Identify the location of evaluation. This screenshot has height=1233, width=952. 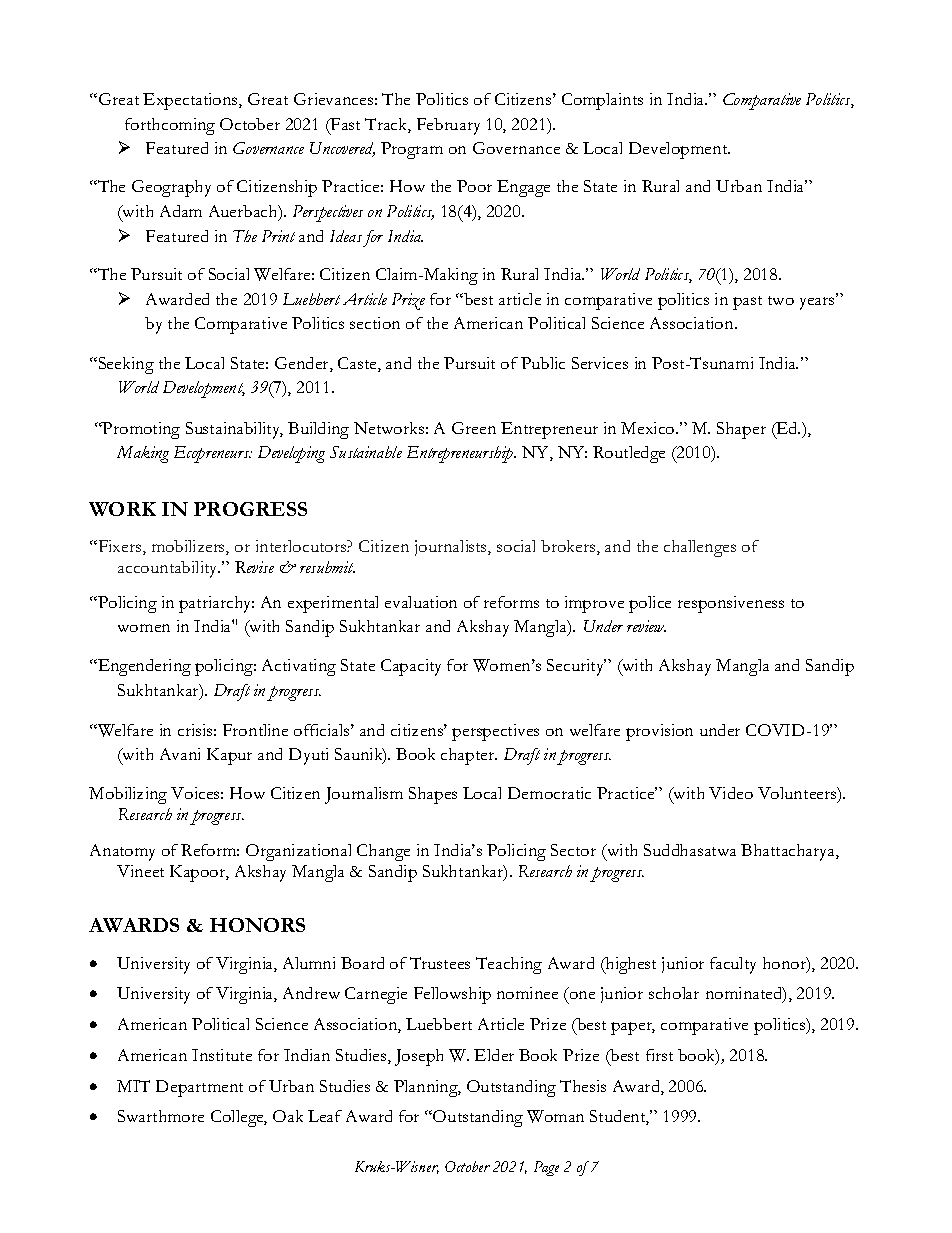
(421, 602).
